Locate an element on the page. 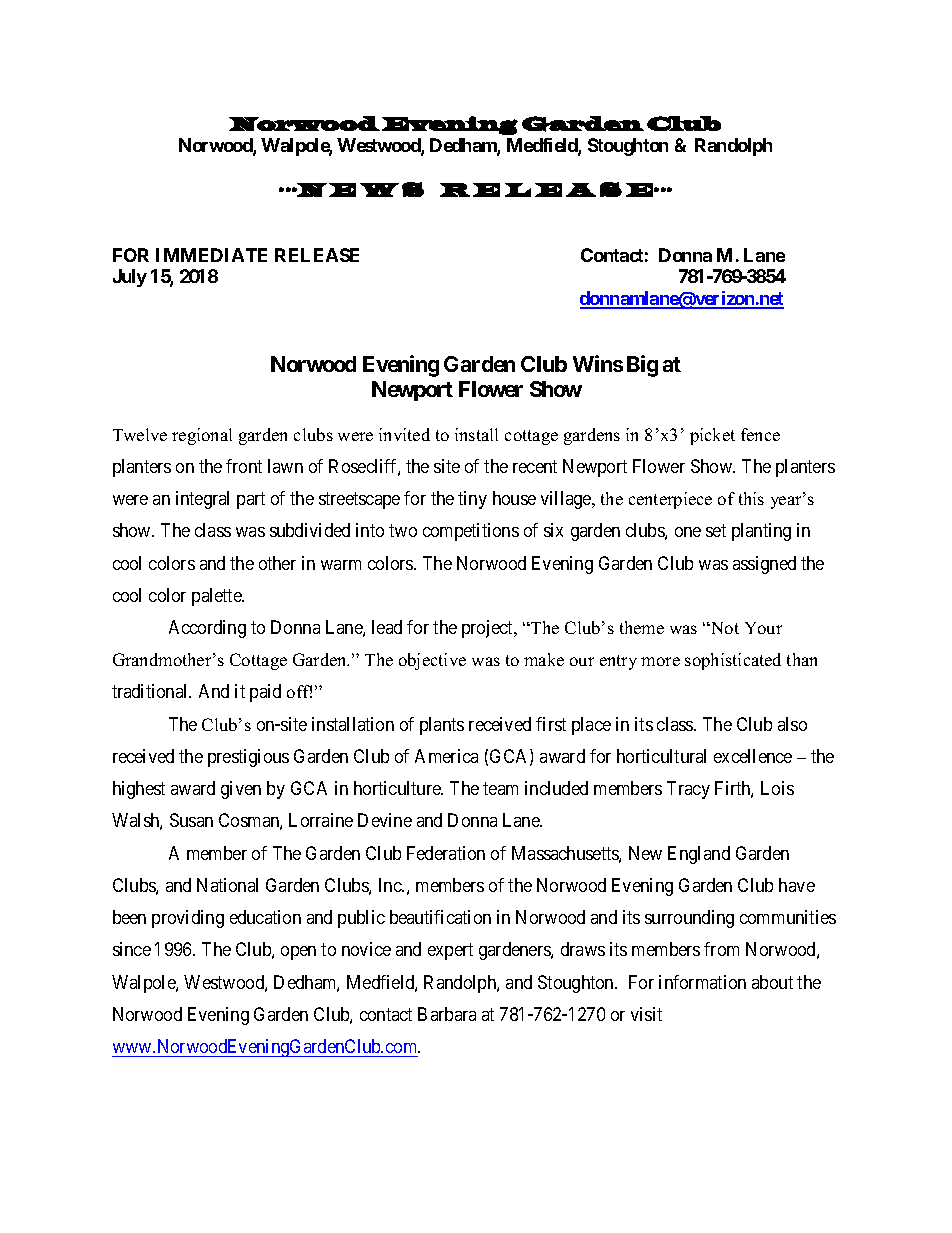 Image resolution: width=952 pixels, height=1233 pixels. Big is located at coordinates (642, 366).
